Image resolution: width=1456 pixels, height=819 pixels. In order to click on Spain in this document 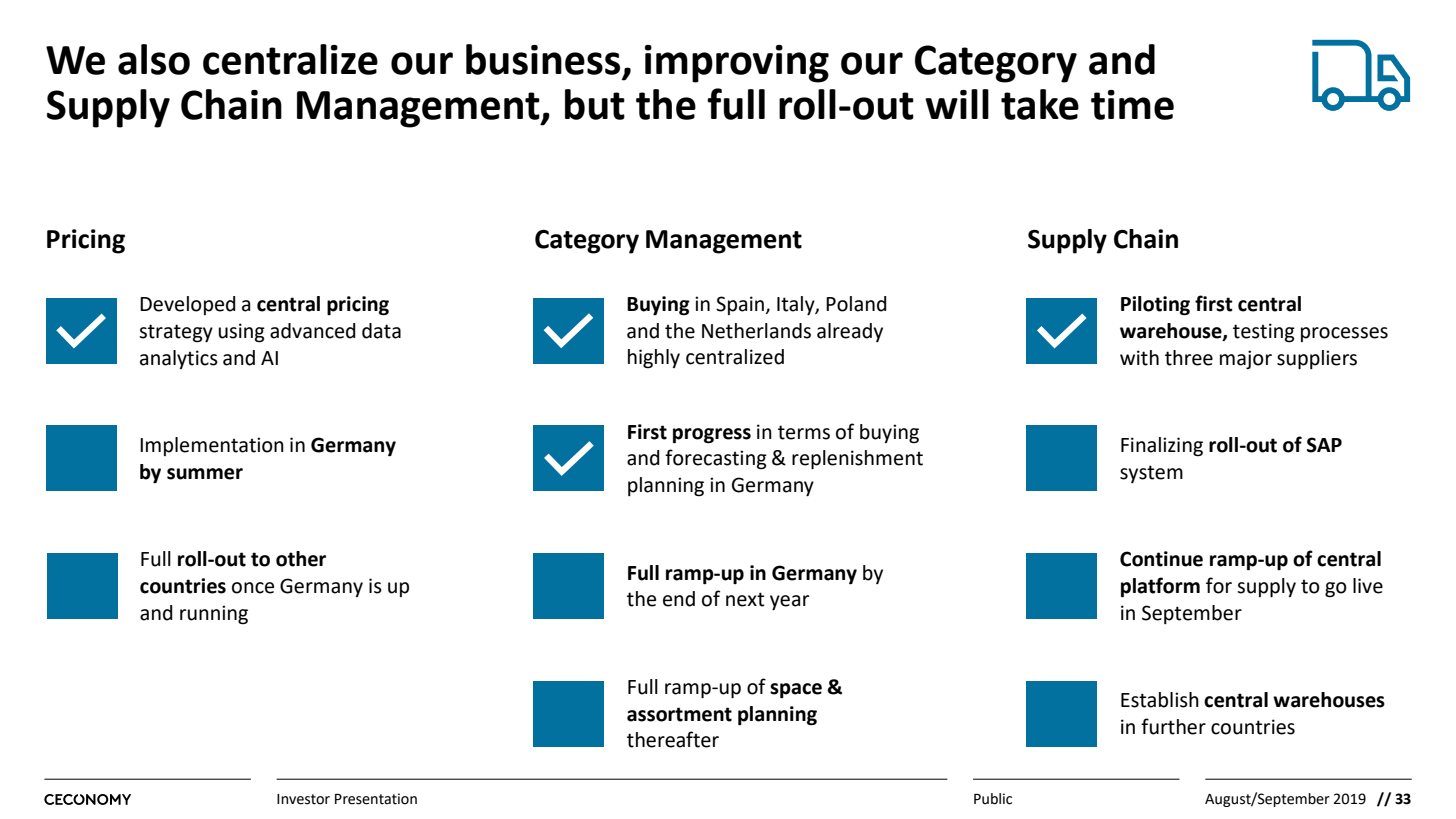, I will do `click(740, 305)`.
